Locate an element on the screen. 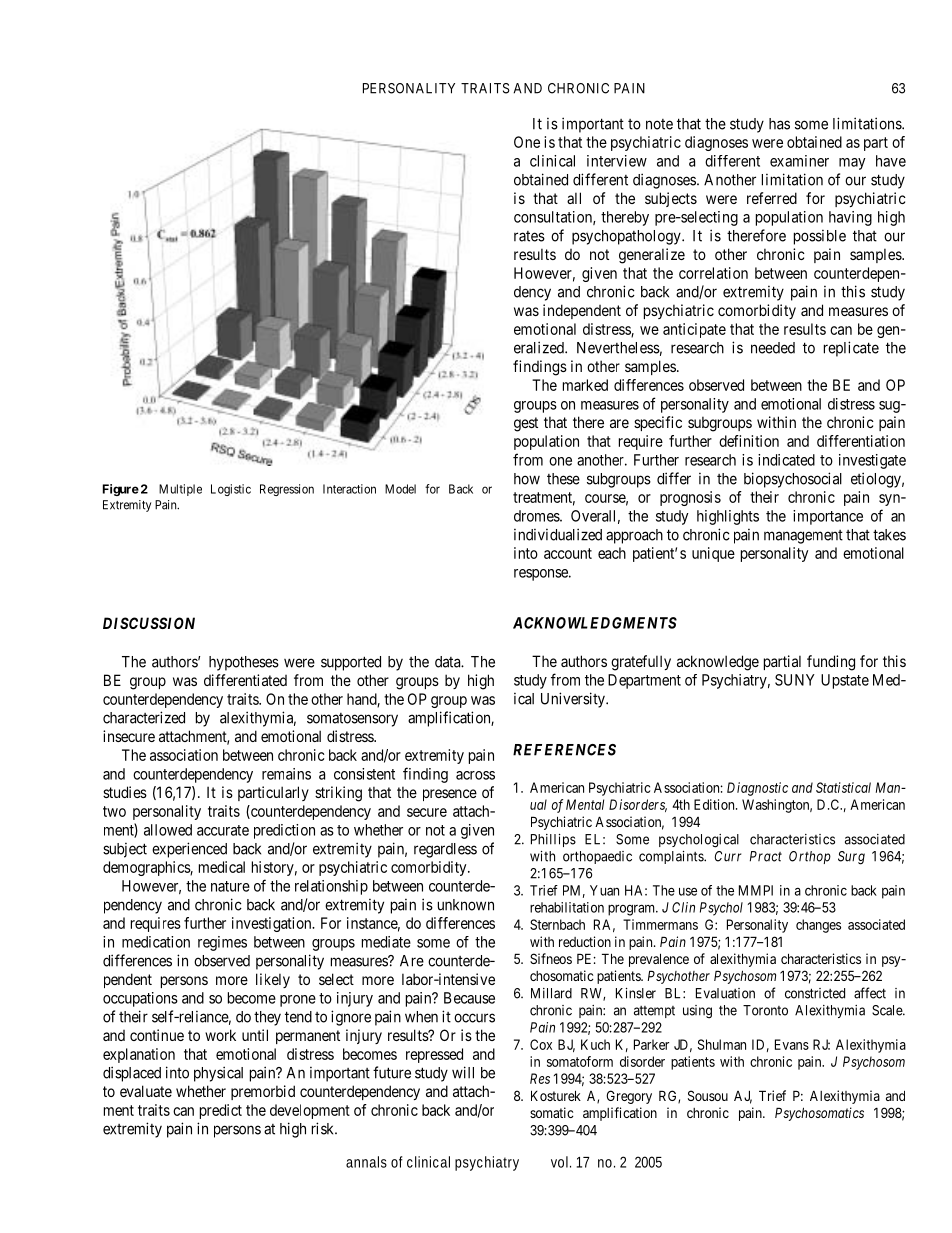  examiner is located at coordinates (799, 161).
